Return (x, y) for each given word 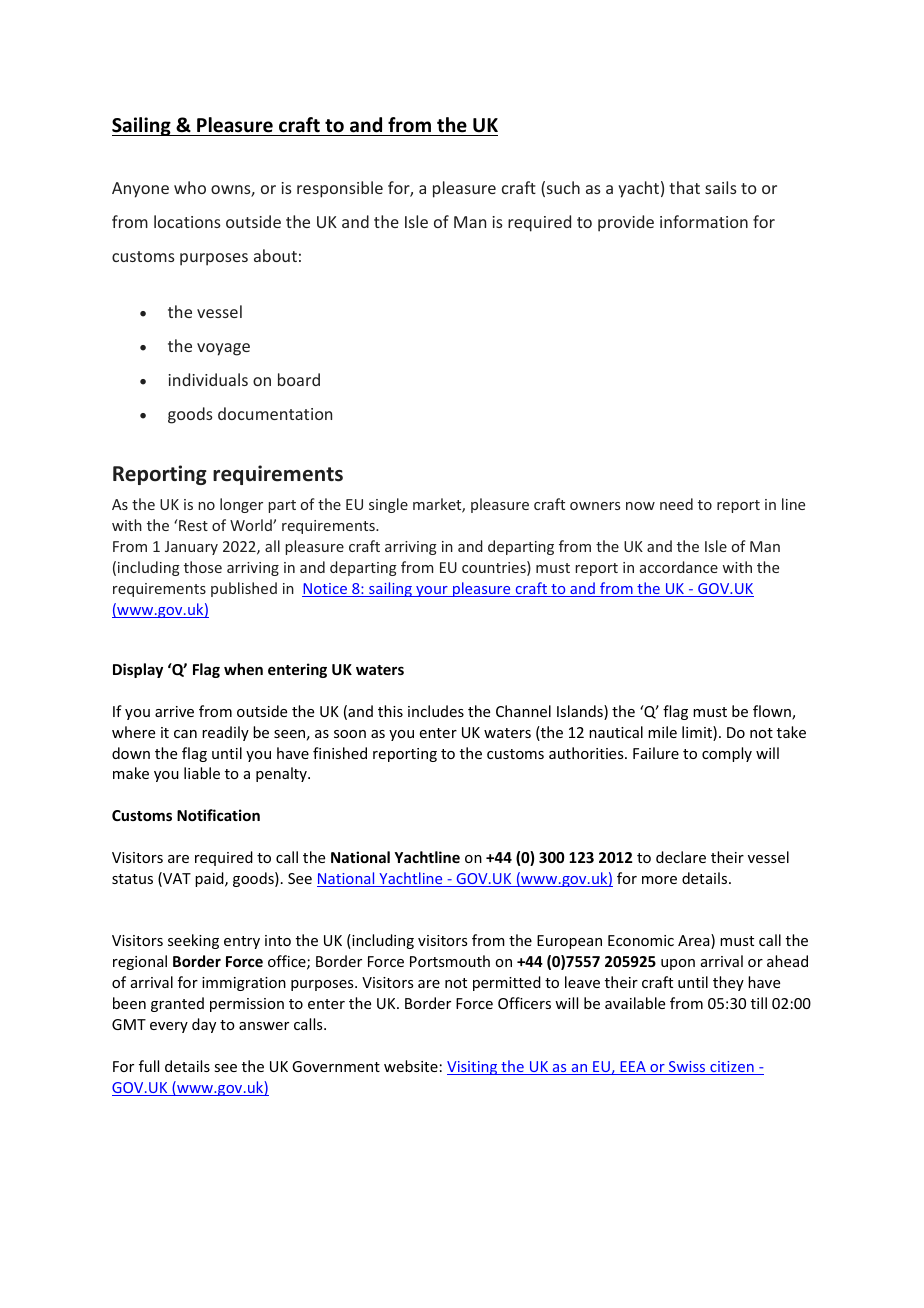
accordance (679, 567)
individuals (208, 379)
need (676, 504)
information (704, 221)
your (432, 591)
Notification (218, 815)
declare (681, 857)
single (388, 505)
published (244, 589)
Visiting (473, 1068)
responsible (340, 189)
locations (187, 221)
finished (340, 753)
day (204, 1025)
